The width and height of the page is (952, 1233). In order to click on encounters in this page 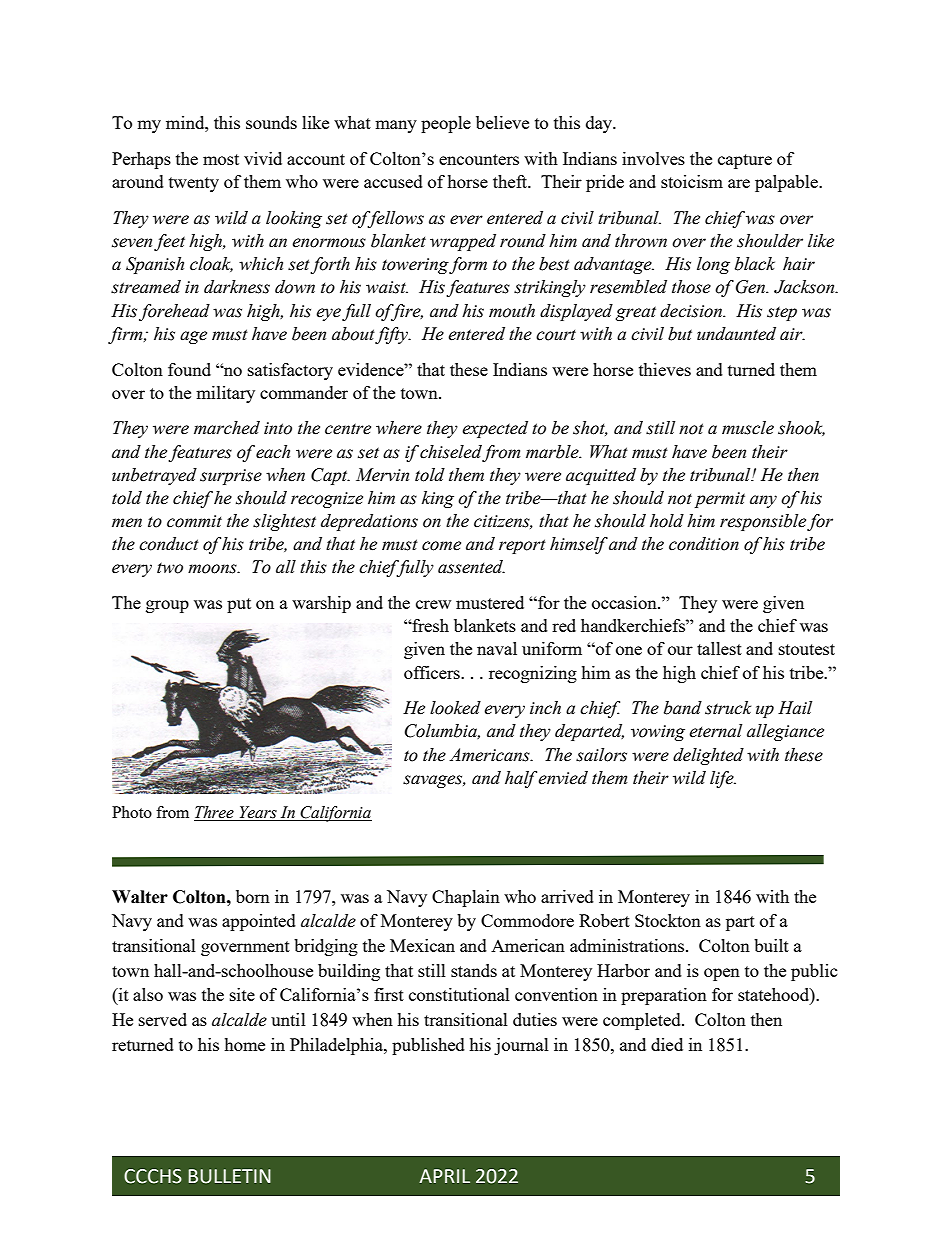, I will do `click(479, 159)`.
